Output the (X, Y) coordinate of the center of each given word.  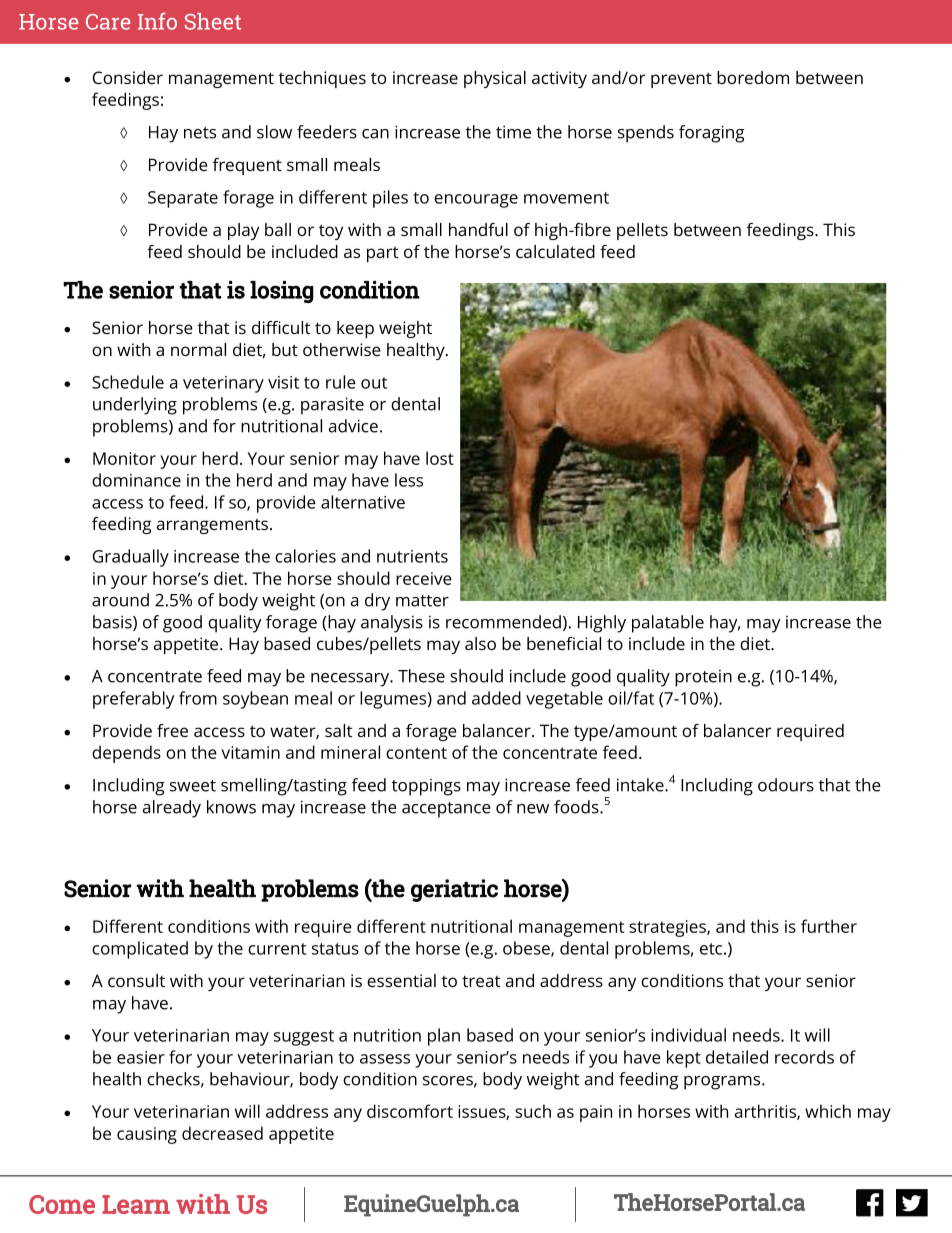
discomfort (410, 1111)
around (120, 600)
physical (495, 79)
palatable (668, 624)
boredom (753, 77)
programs (723, 1083)
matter (422, 601)
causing (147, 1135)
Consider (128, 77)
